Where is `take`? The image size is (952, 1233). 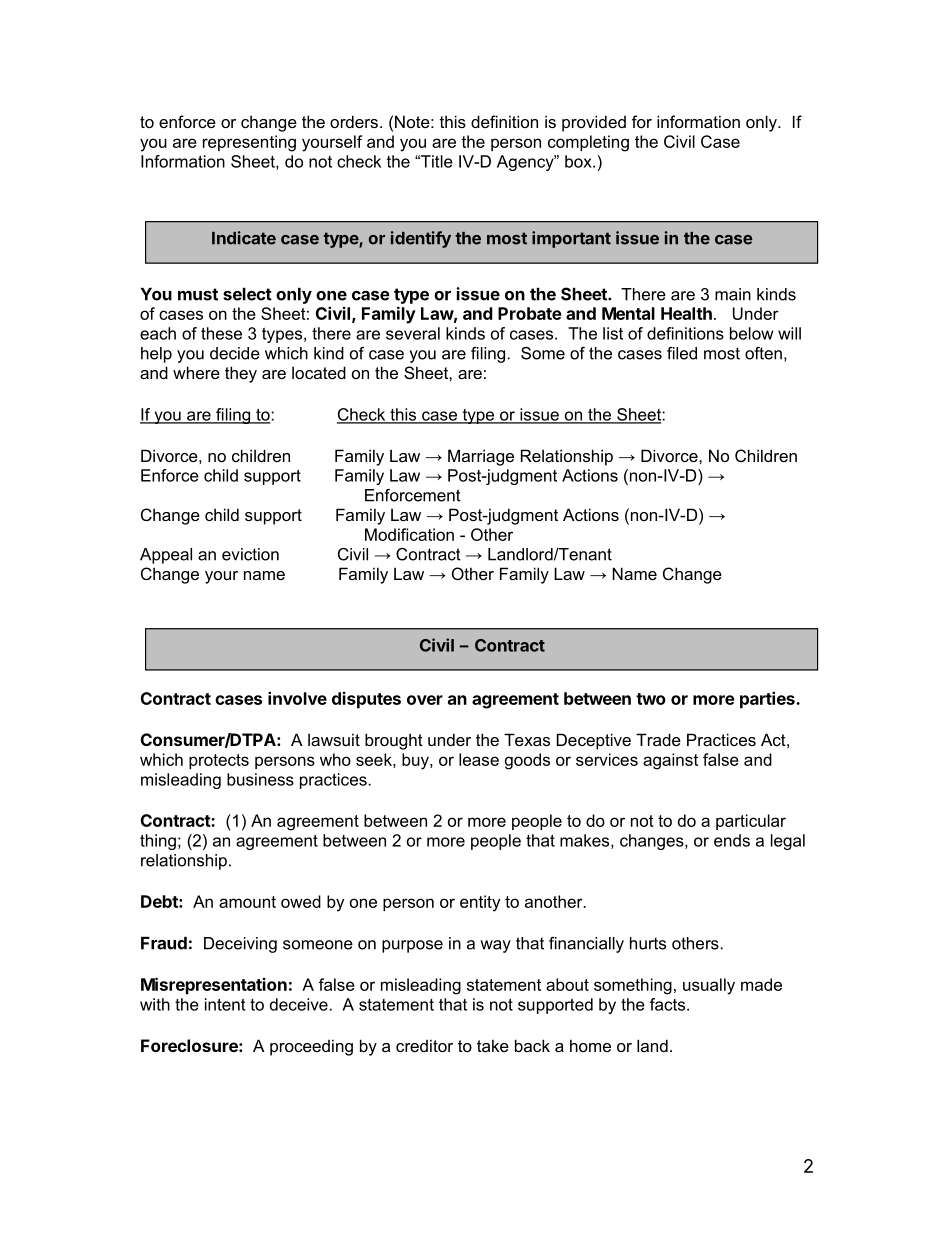
take is located at coordinates (493, 1045).
